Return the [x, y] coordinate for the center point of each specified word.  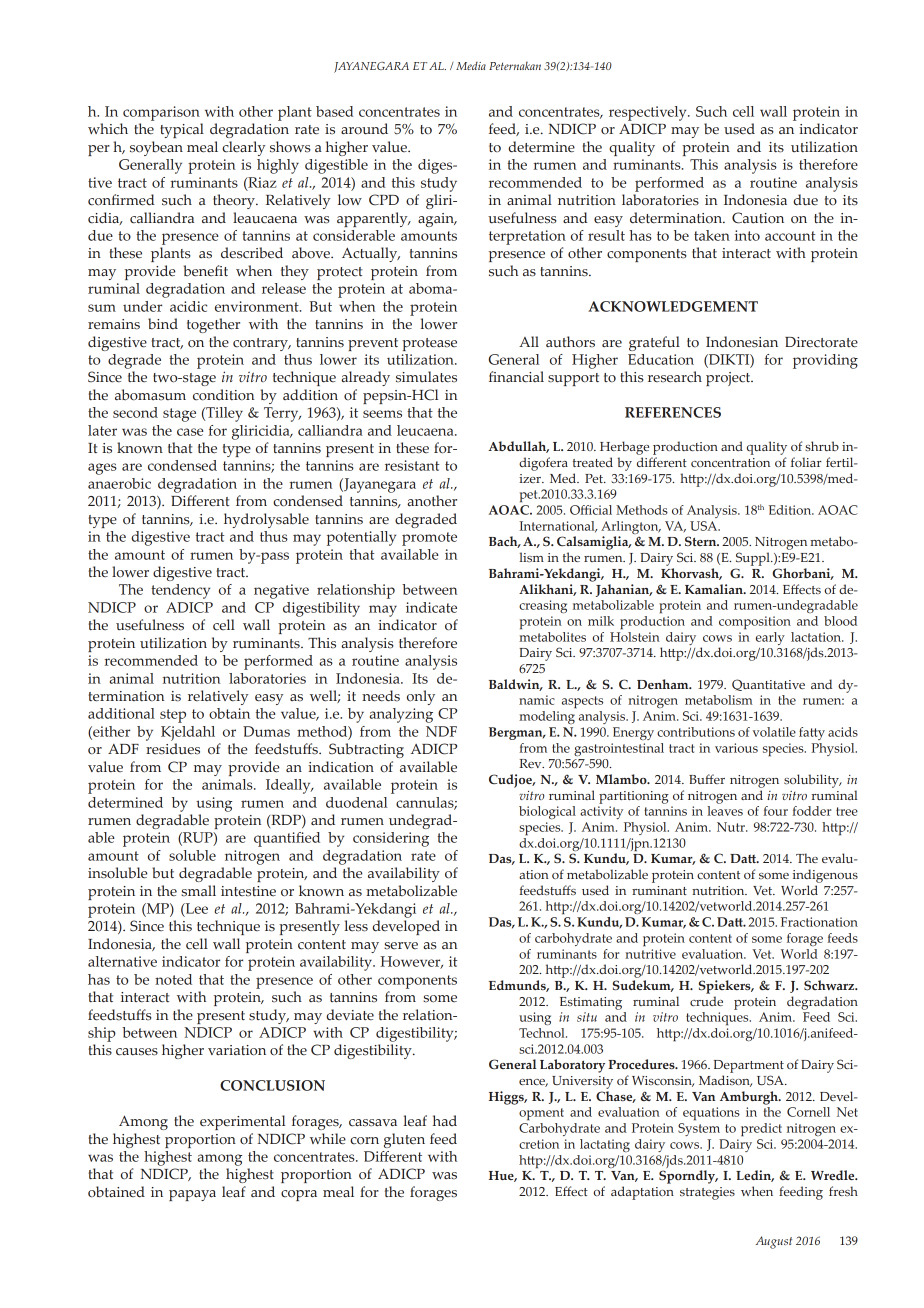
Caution [758, 218]
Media [471, 66]
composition [755, 623]
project [729, 379]
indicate [431, 607]
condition [223, 395]
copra [299, 1195]
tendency [180, 591]
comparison [161, 113]
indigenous [825, 876]
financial [516, 377]
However [411, 962]
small [198, 891]
